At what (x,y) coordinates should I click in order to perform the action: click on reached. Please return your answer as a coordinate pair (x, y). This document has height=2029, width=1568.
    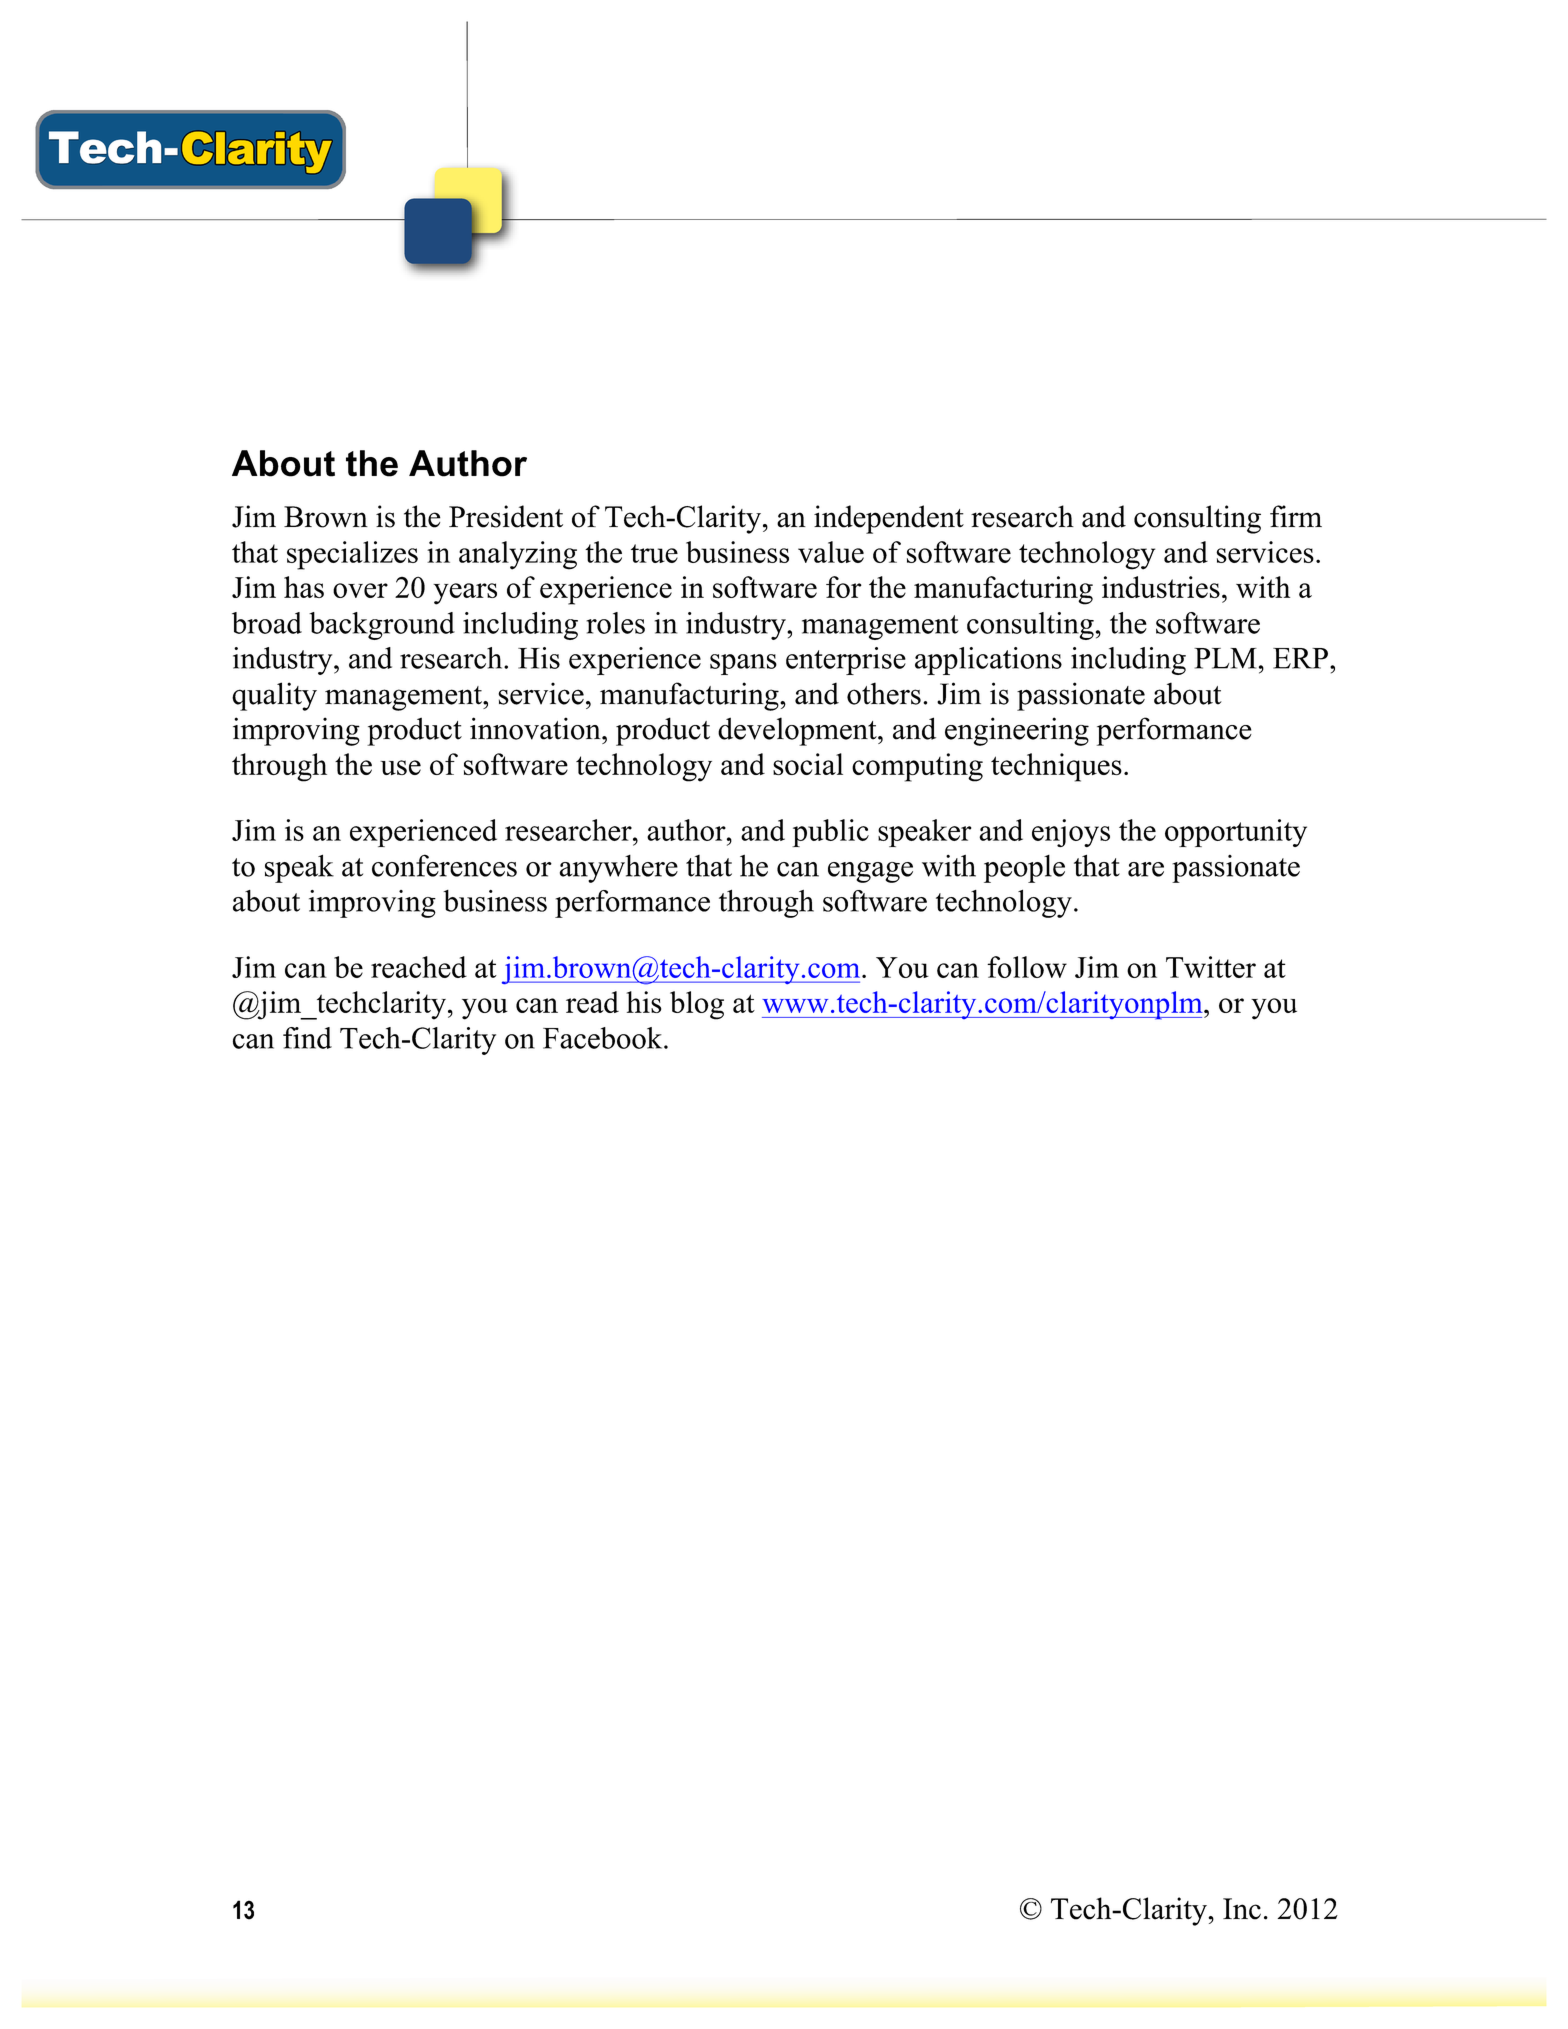
    Looking at the image, I should click on (419, 967).
